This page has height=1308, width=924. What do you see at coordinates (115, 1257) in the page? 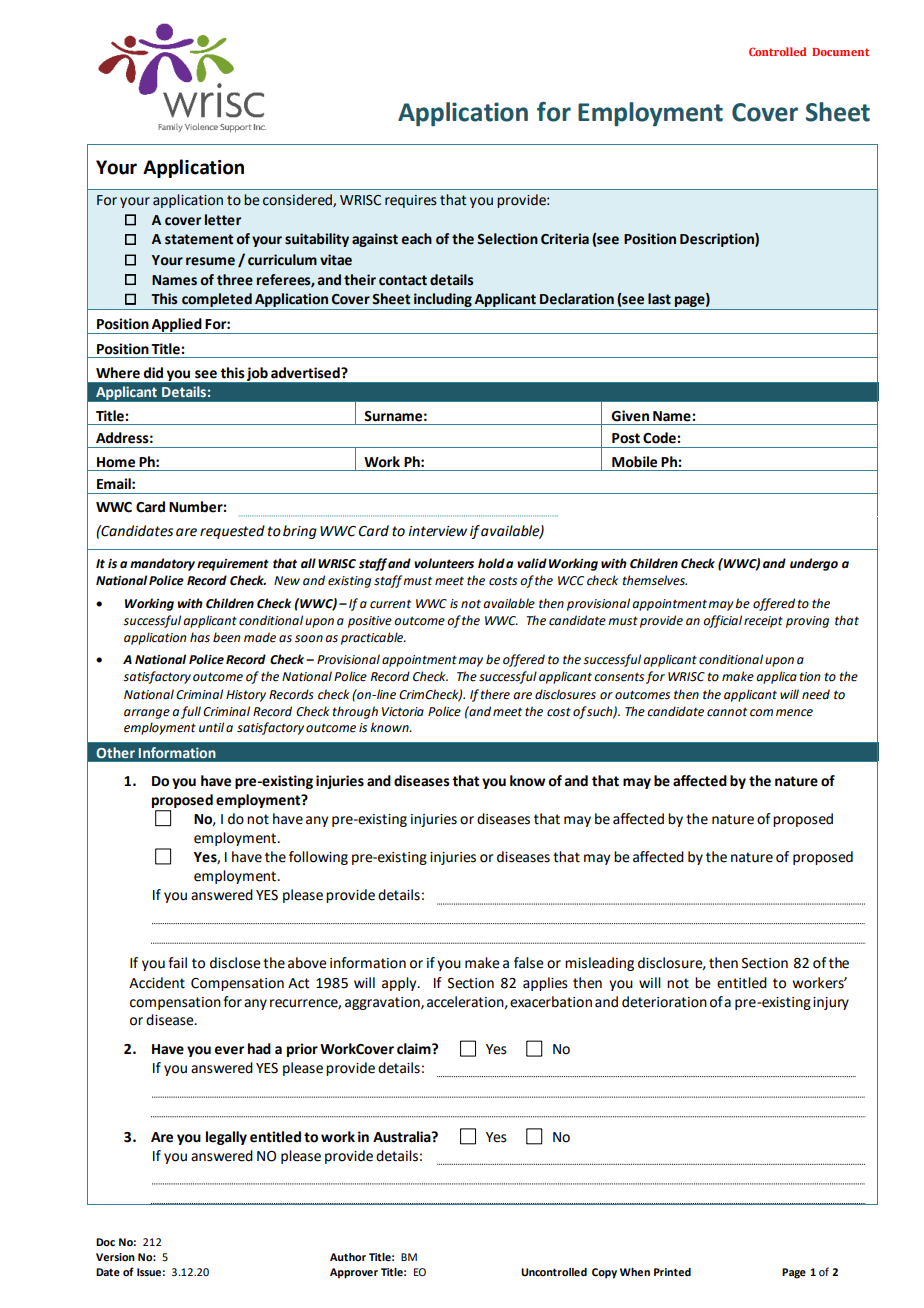
I see `Version` at bounding box center [115, 1257].
